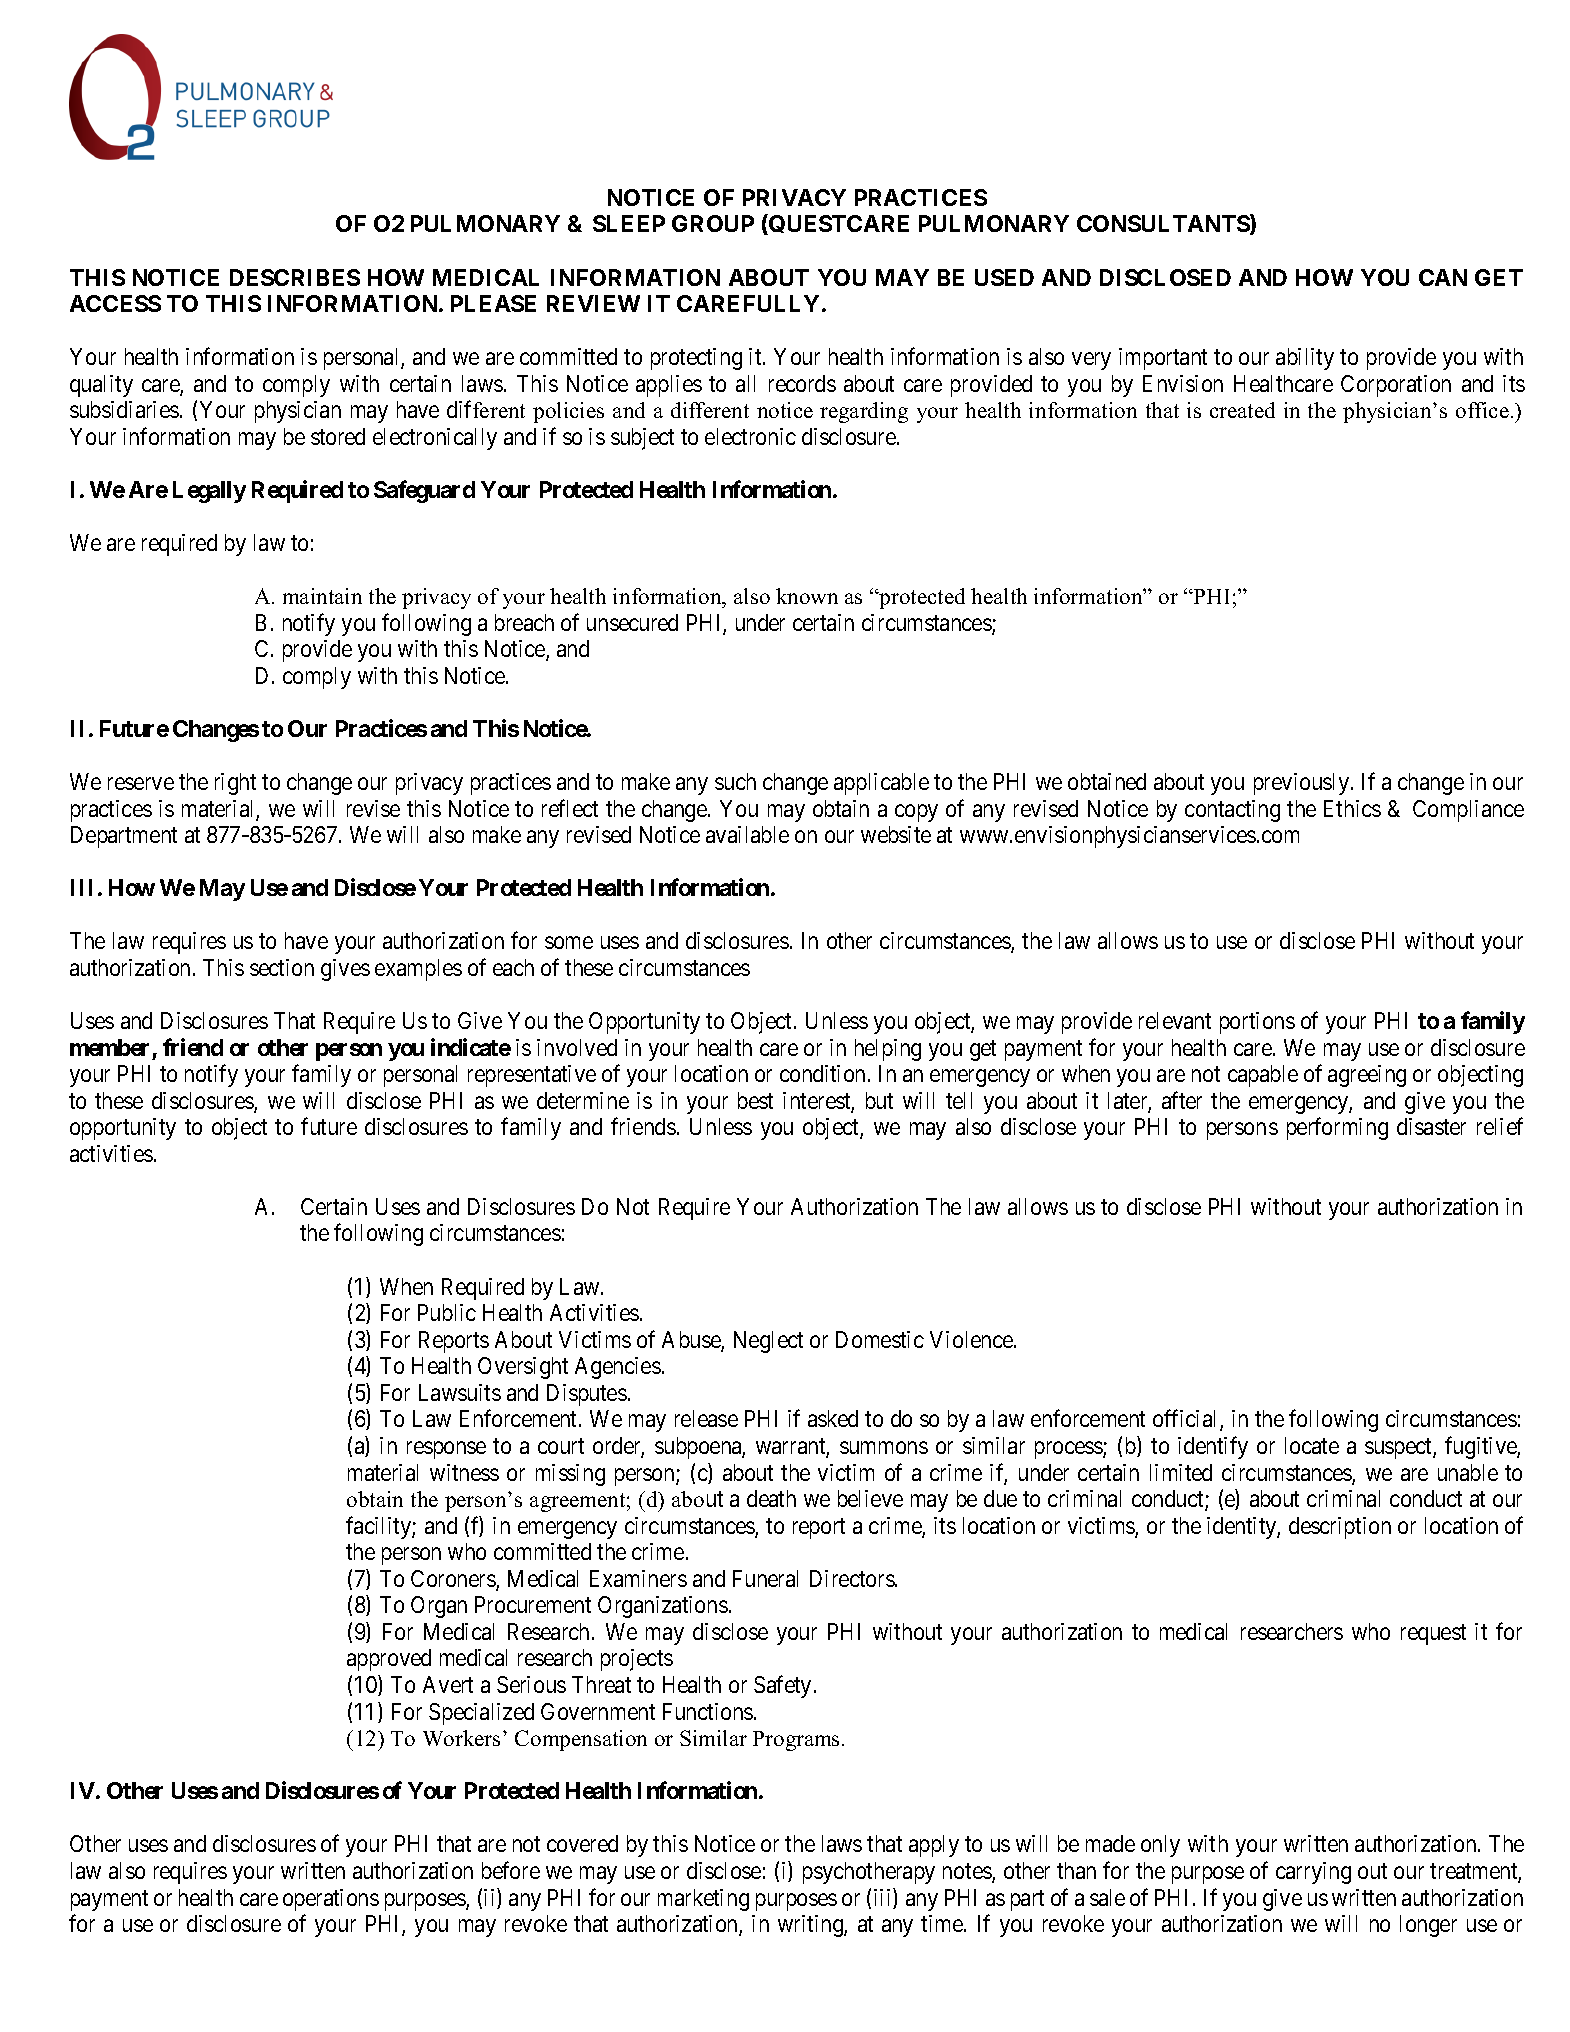 The image size is (1570, 2032). What do you see at coordinates (1312, 1445) in the screenshot?
I see `locate` at bounding box center [1312, 1445].
